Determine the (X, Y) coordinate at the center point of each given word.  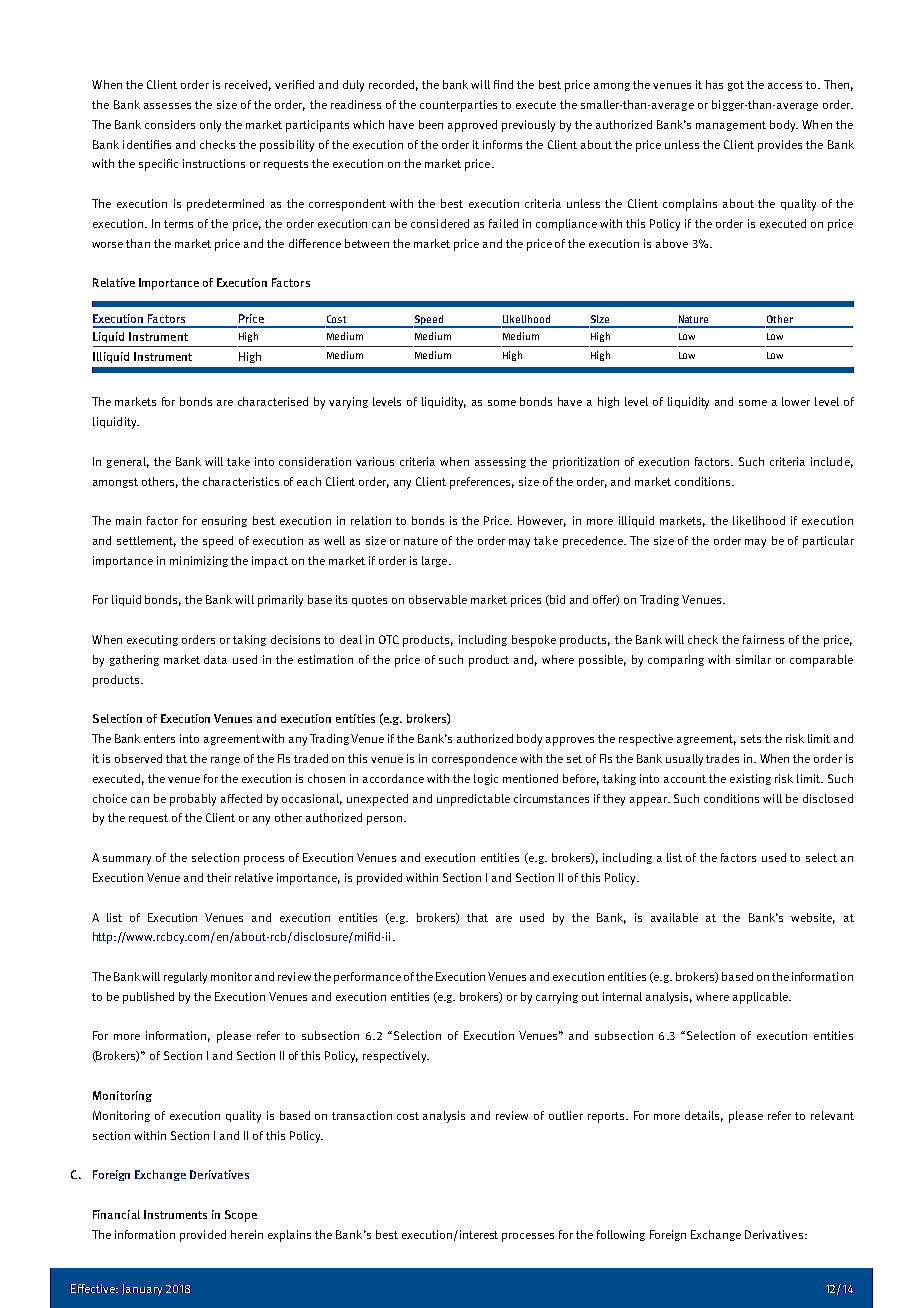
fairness (763, 639)
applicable (761, 998)
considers (170, 124)
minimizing (199, 561)
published (148, 998)
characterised (273, 401)
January (142, 1290)
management (731, 126)
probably (193, 800)
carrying (557, 998)
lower (796, 401)
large (436, 561)
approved (472, 126)
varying (348, 403)
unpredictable (473, 800)
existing (750, 779)
